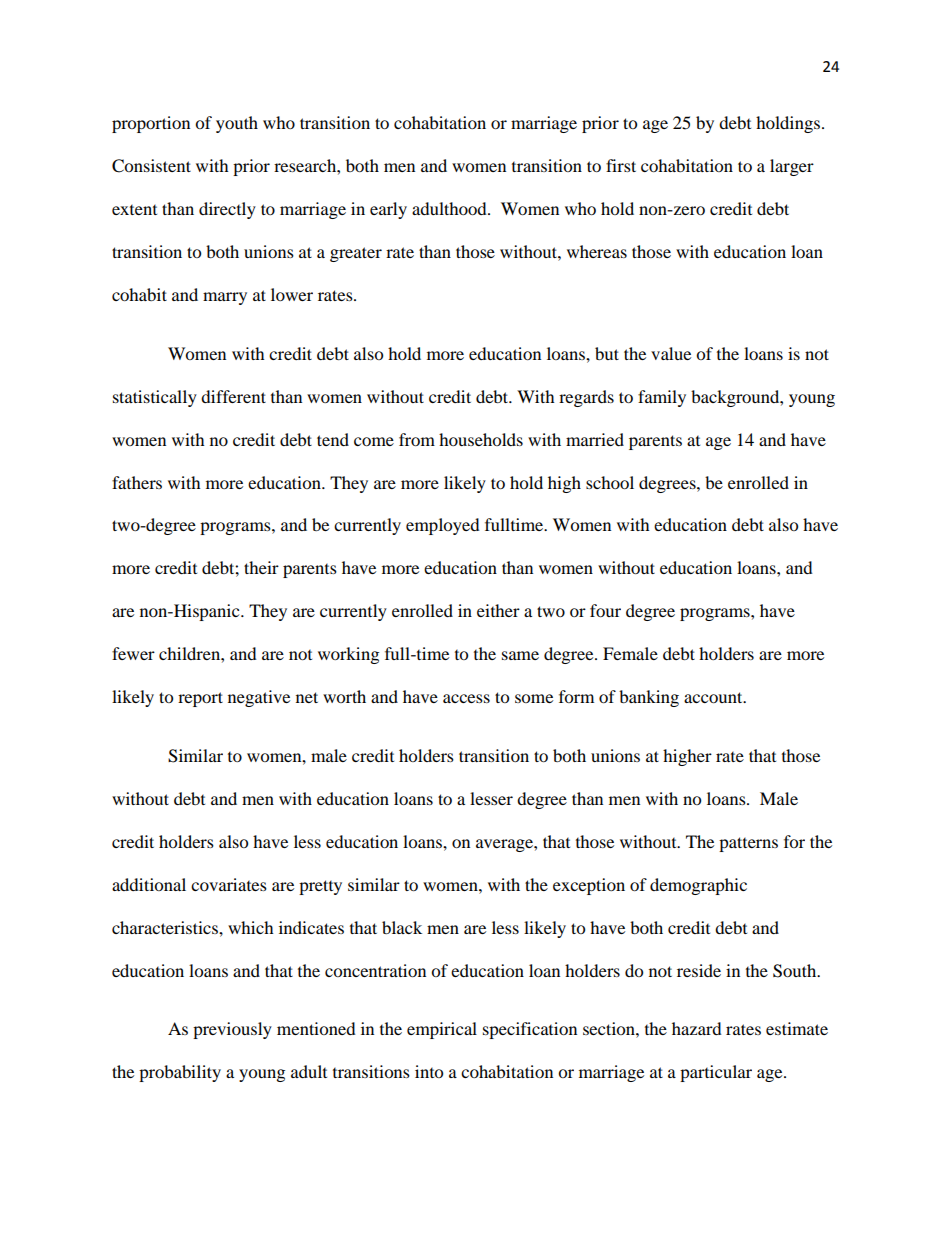 This screenshot has height=1233, width=952. What do you see at coordinates (442, 1030) in the screenshot?
I see `empirical` at bounding box center [442, 1030].
